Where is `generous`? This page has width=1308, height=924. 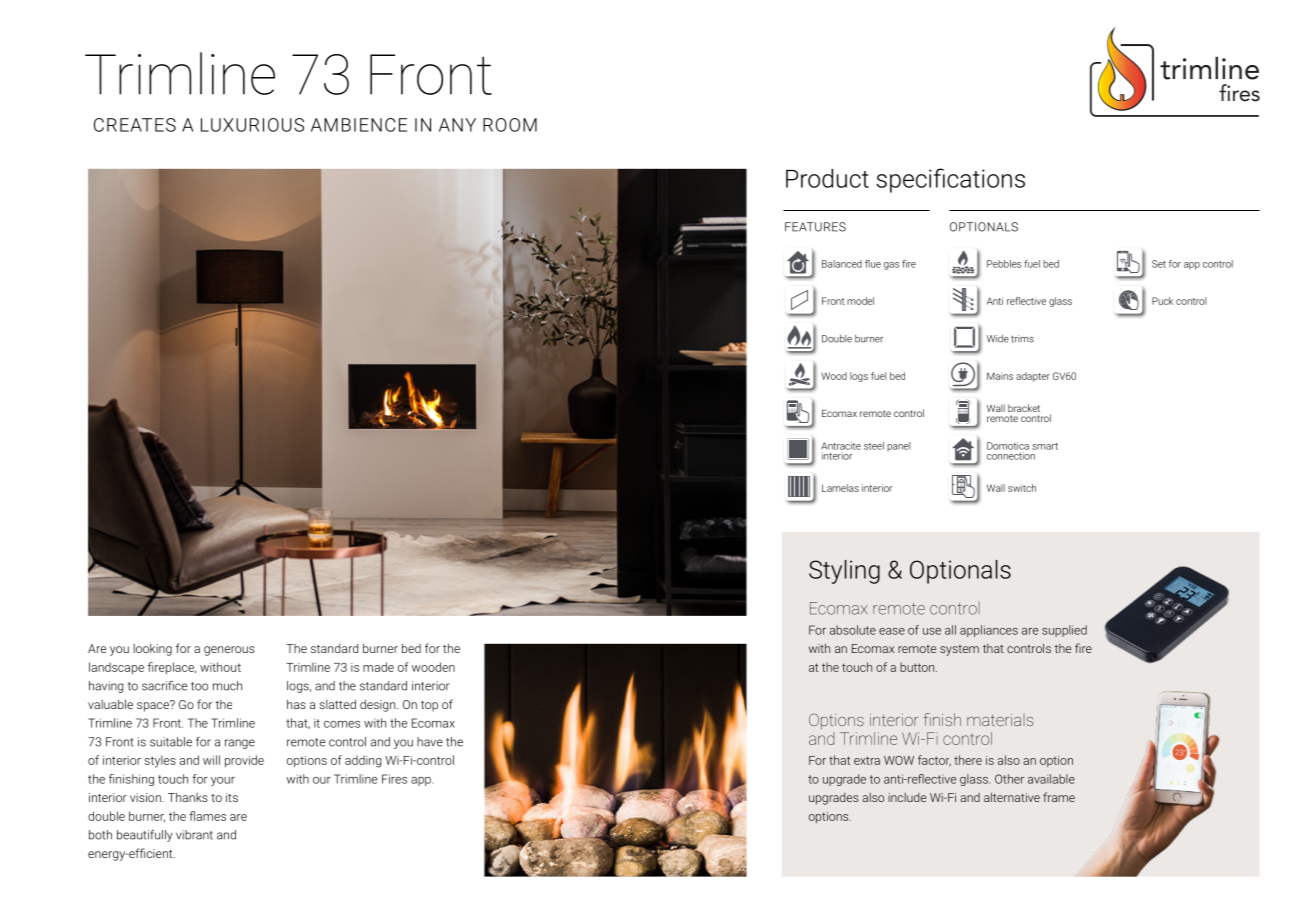 generous is located at coordinates (229, 651).
